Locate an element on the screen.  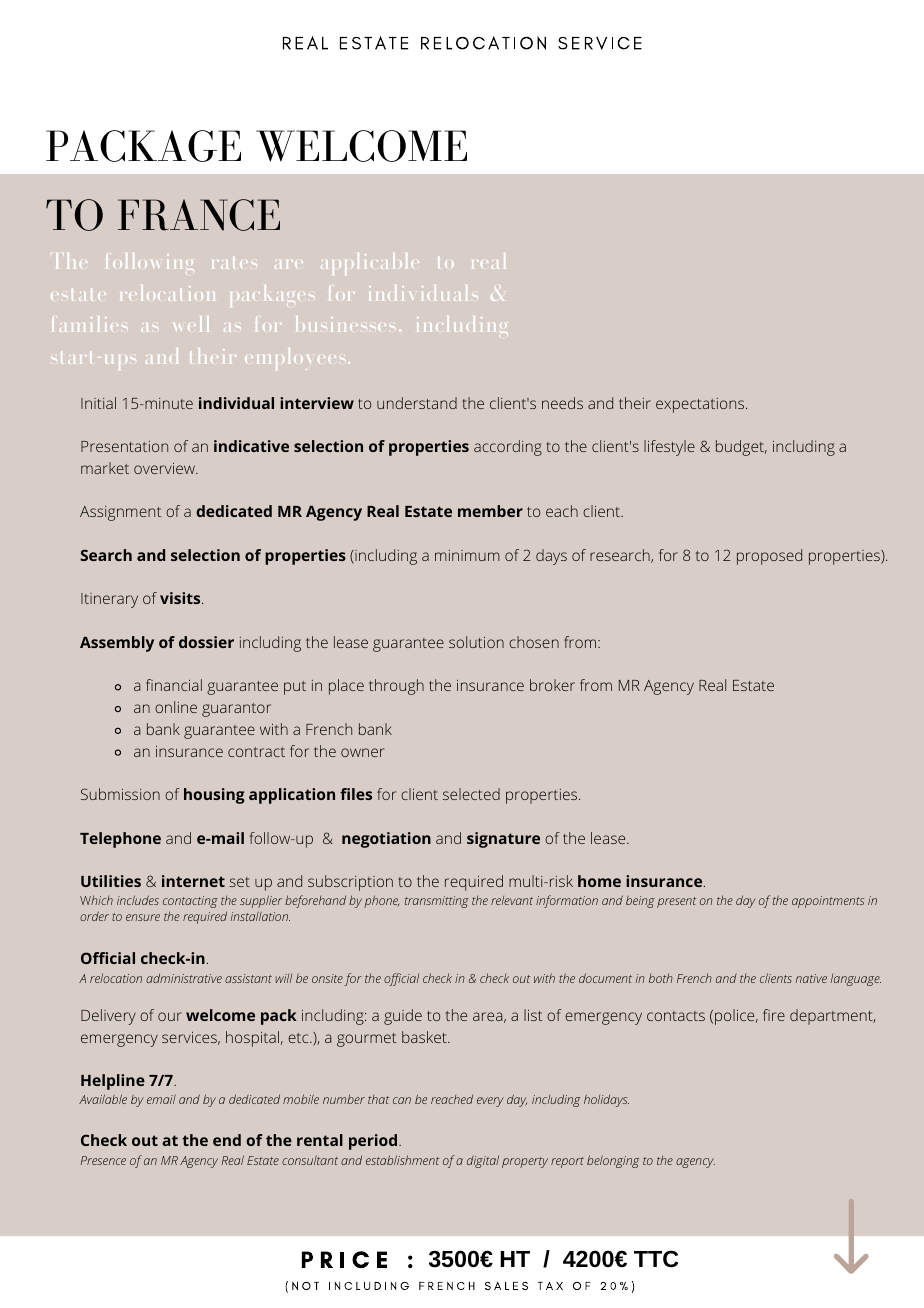
understand is located at coordinates (417, 403).
